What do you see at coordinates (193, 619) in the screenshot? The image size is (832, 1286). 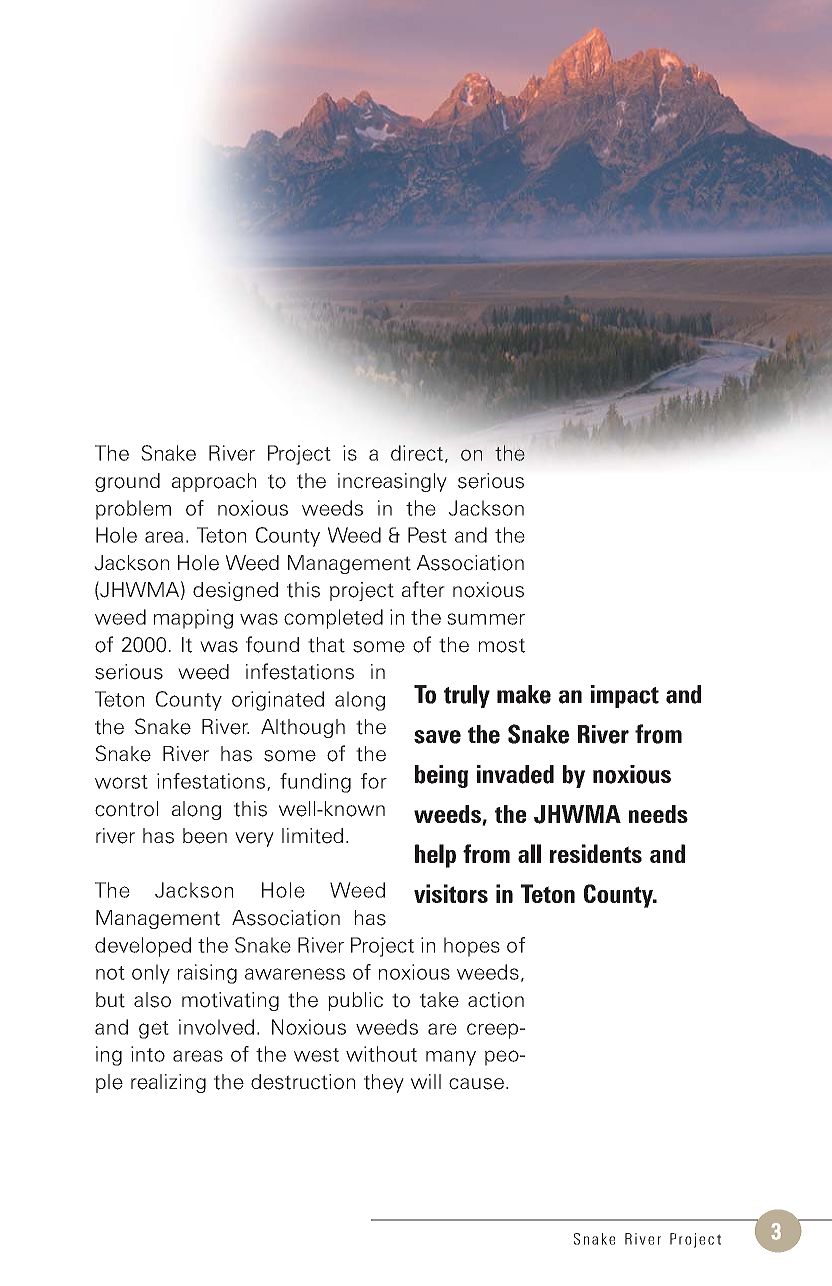 I see `mapping` at bounding box center [193, 619].
